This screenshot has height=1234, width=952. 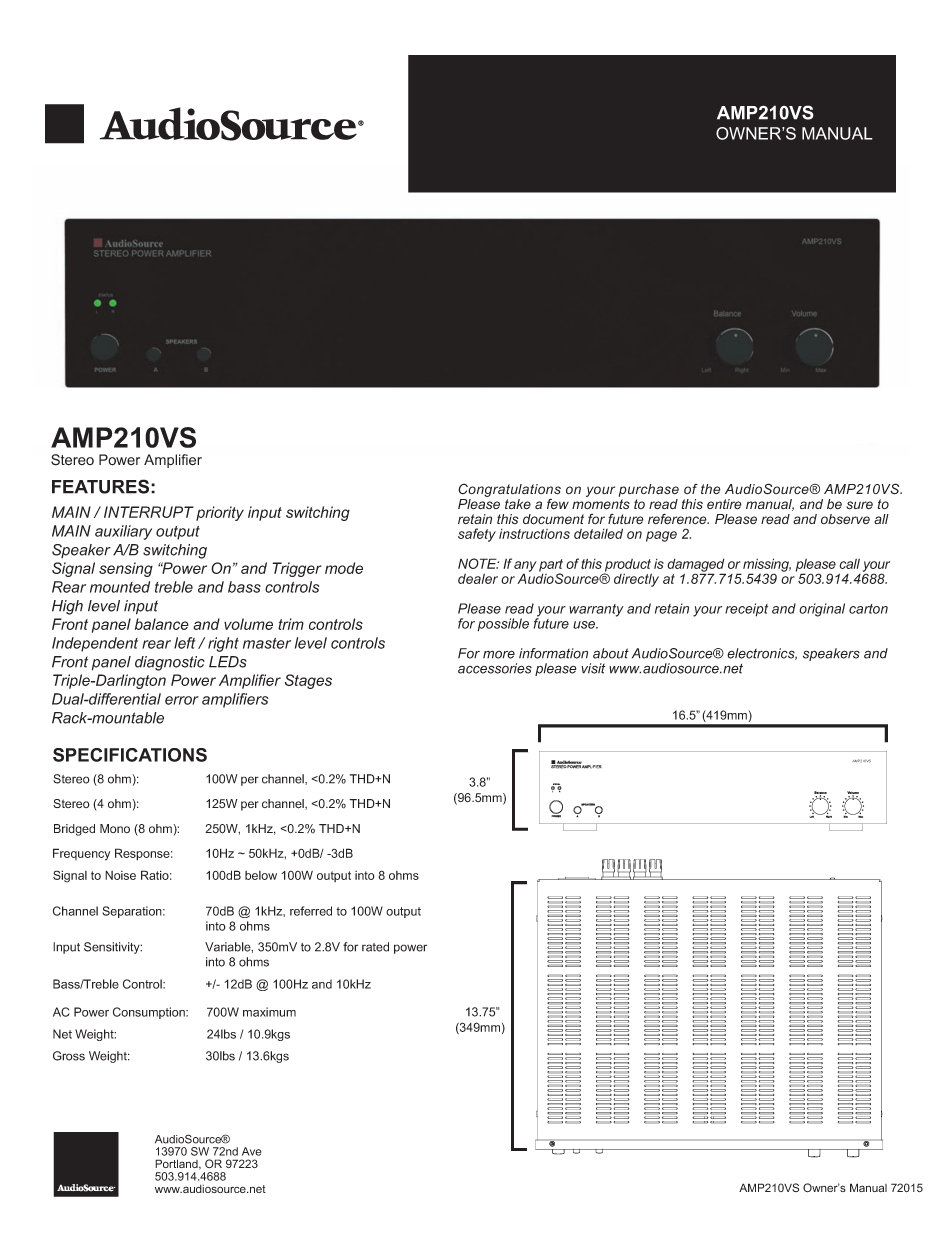 What do you see at coordinates (120, 875) in the screenshot?
I see `Noise` at bounding box center [120, 875].
